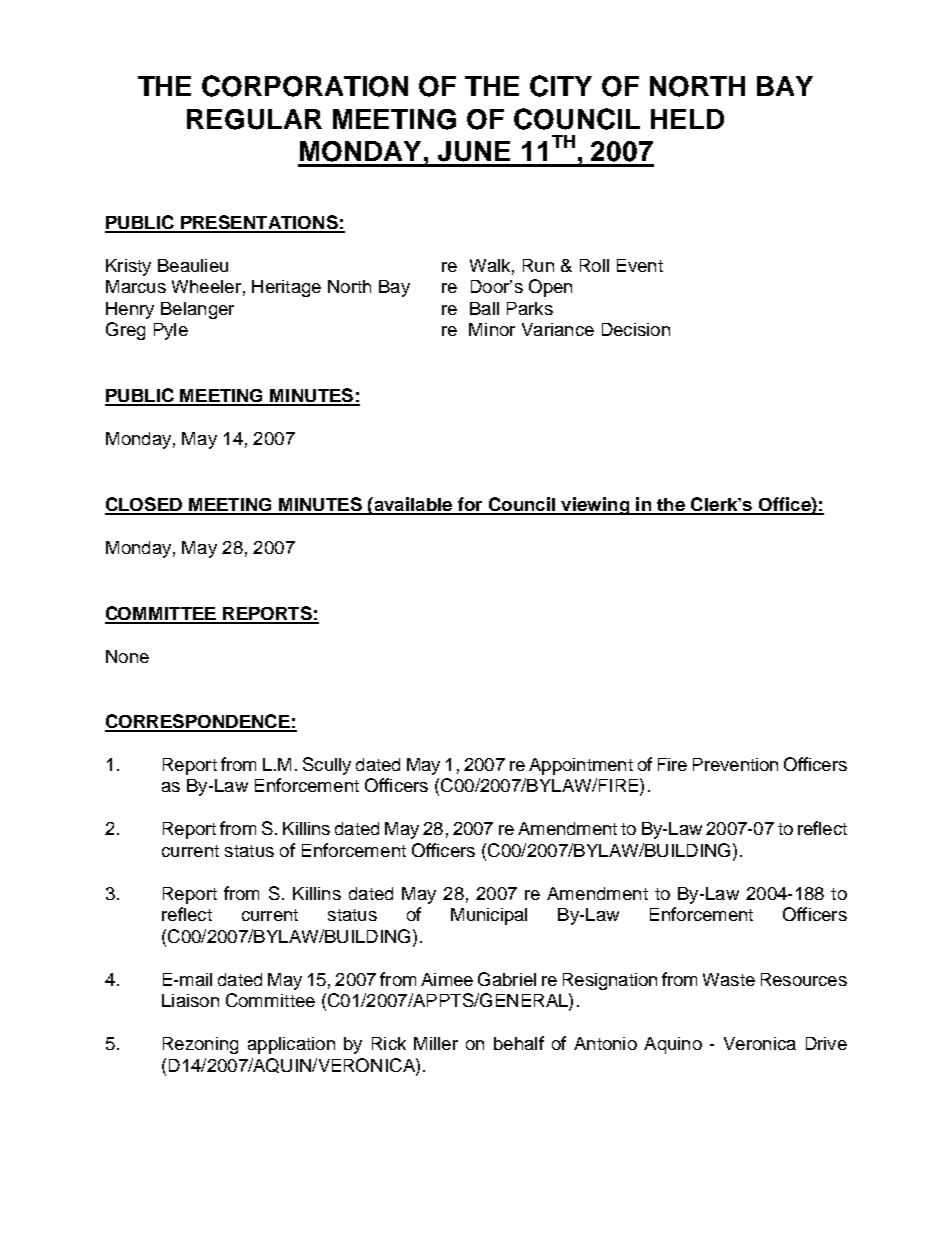 This document has width=952, height=1233. I want to click on available, so click(413, 505).
